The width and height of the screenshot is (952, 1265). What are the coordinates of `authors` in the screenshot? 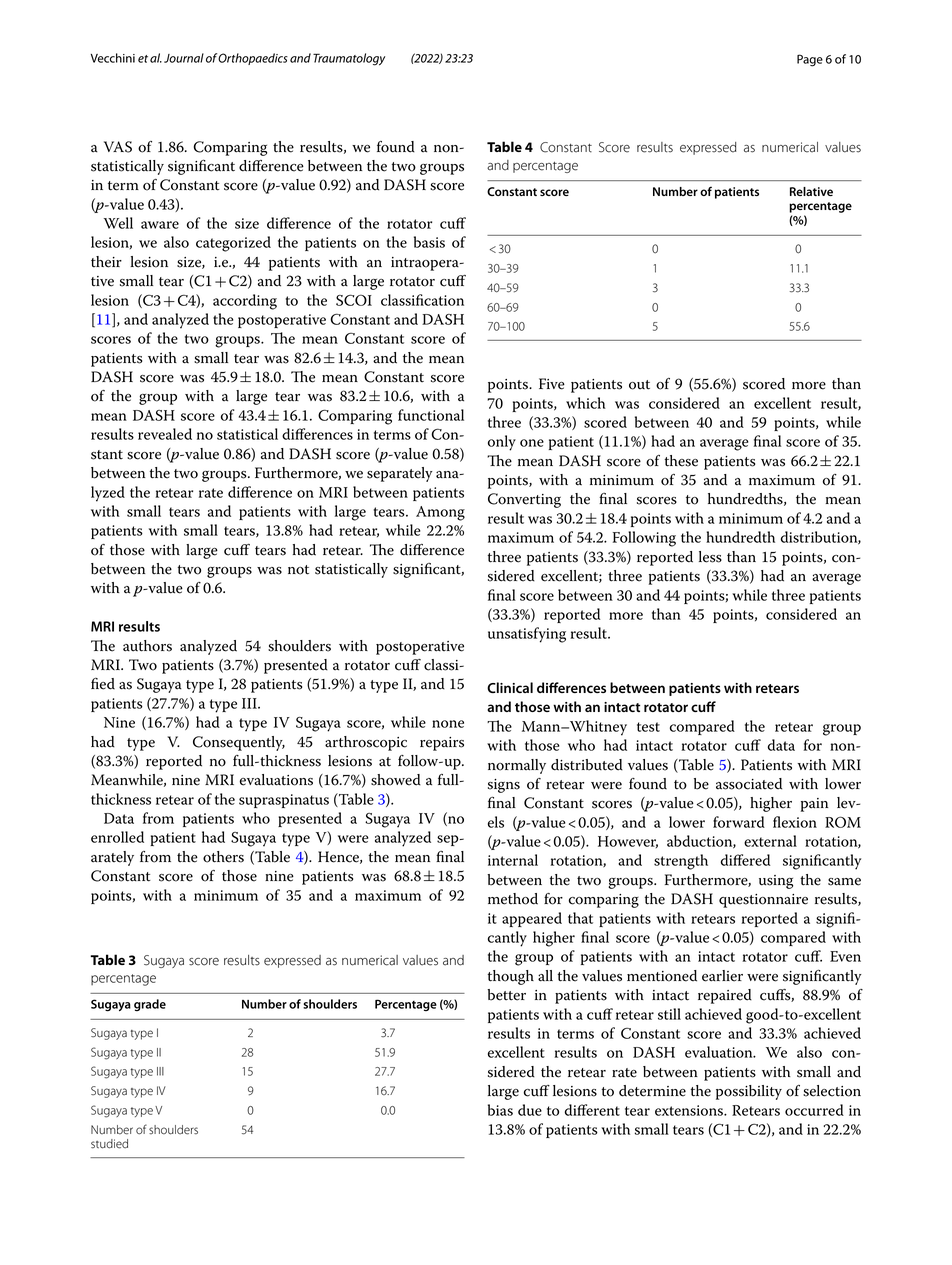 It's located at (147, 646).
